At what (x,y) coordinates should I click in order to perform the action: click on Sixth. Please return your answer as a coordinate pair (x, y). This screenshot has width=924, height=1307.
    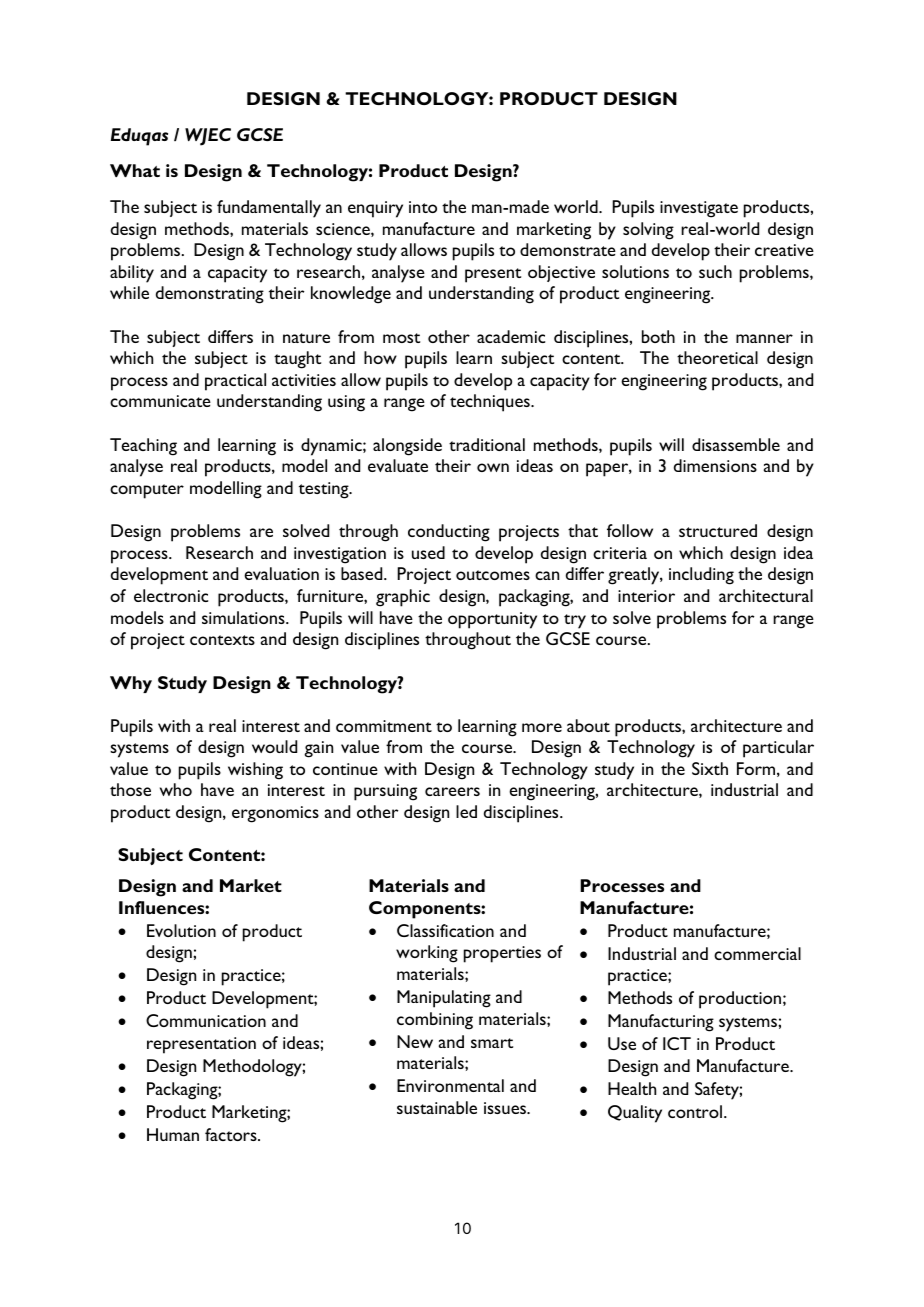
    Looking at the image, I should click on (710, 768).
